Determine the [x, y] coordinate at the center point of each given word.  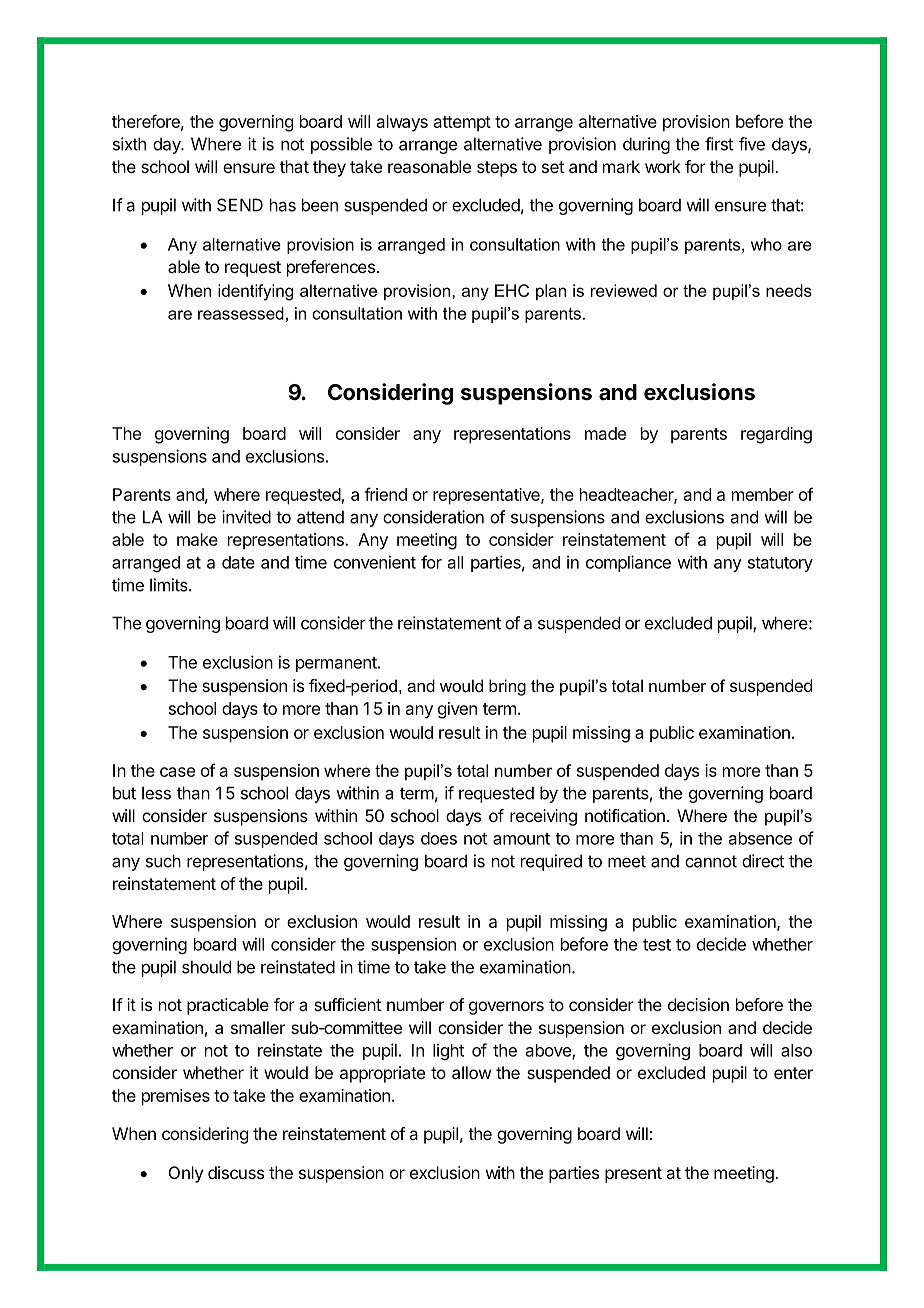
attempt [462, 124]
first [719, 144]
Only [186, 1174]
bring [507, 687]
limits [170, 585]
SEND [240, 205]
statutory [780, 564]
